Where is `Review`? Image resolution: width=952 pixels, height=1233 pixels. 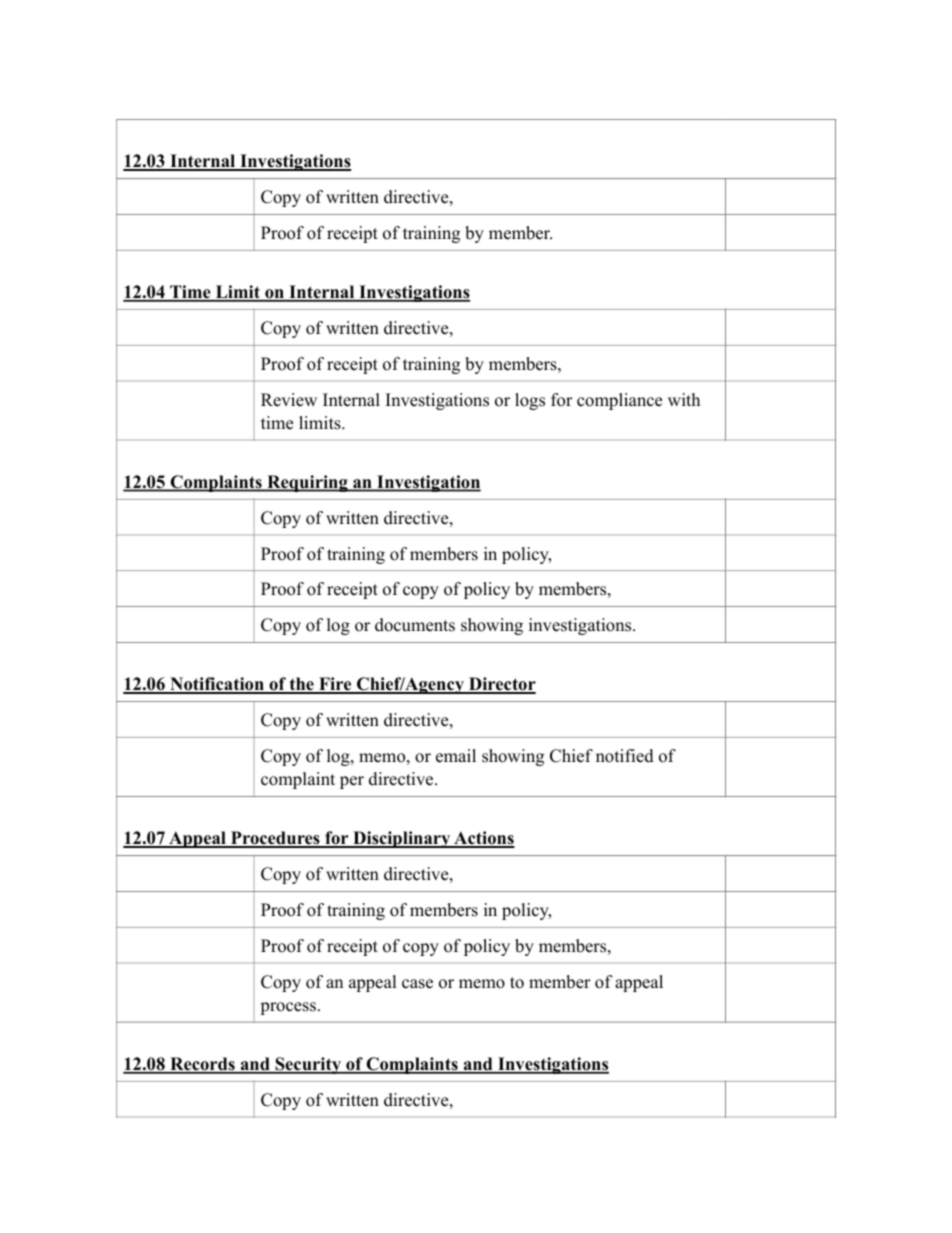 Review is located at coordinates (289, 400).
